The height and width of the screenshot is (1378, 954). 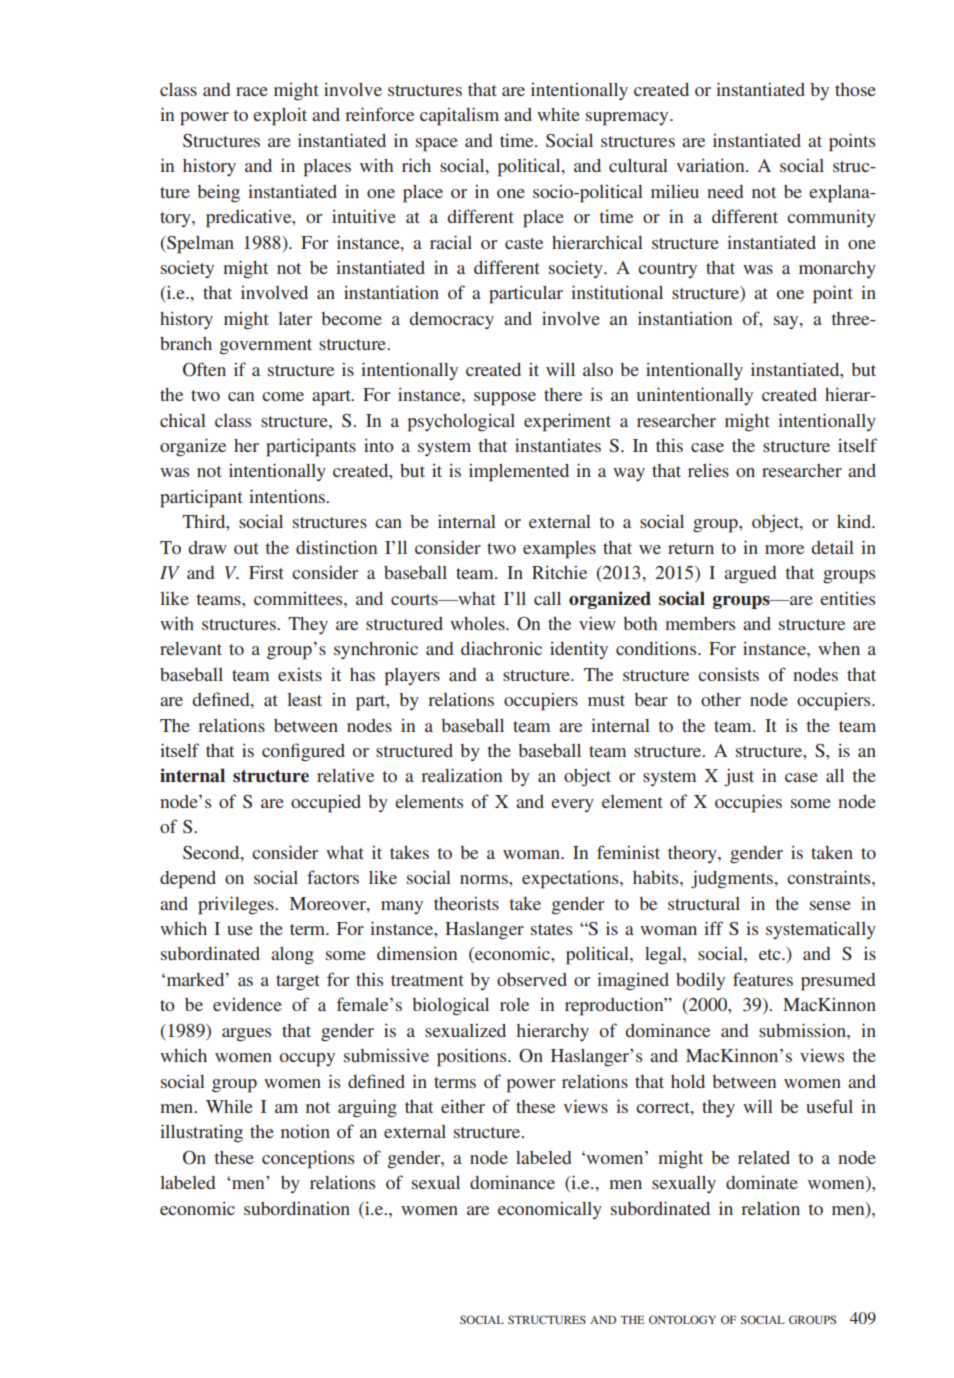 What do you see at coordinates (832, 547) in the screenshot?
I see `detail` at bounding box center [832, 547].
